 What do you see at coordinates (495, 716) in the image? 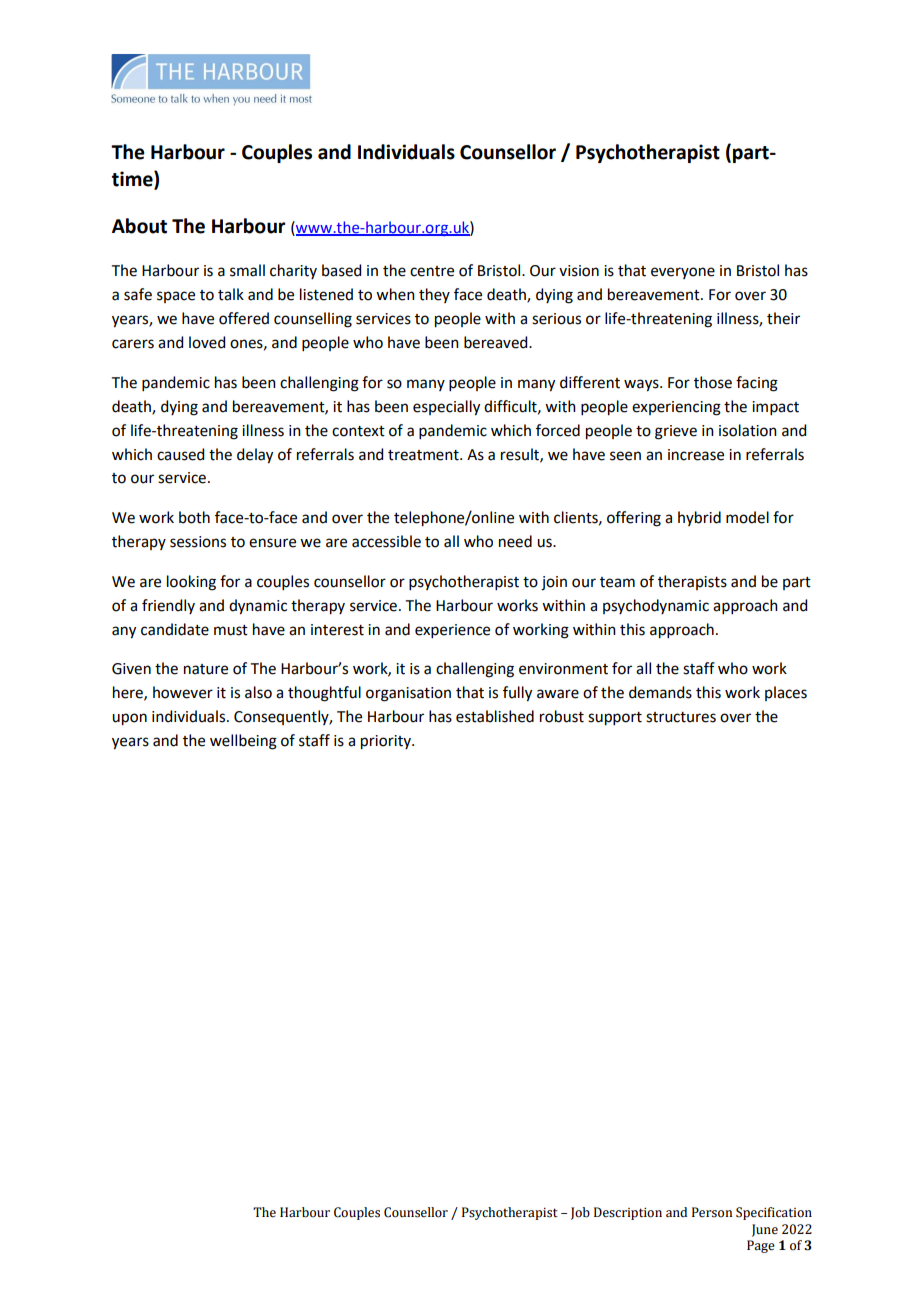
I see `established` at bounding box center [495, 716].
